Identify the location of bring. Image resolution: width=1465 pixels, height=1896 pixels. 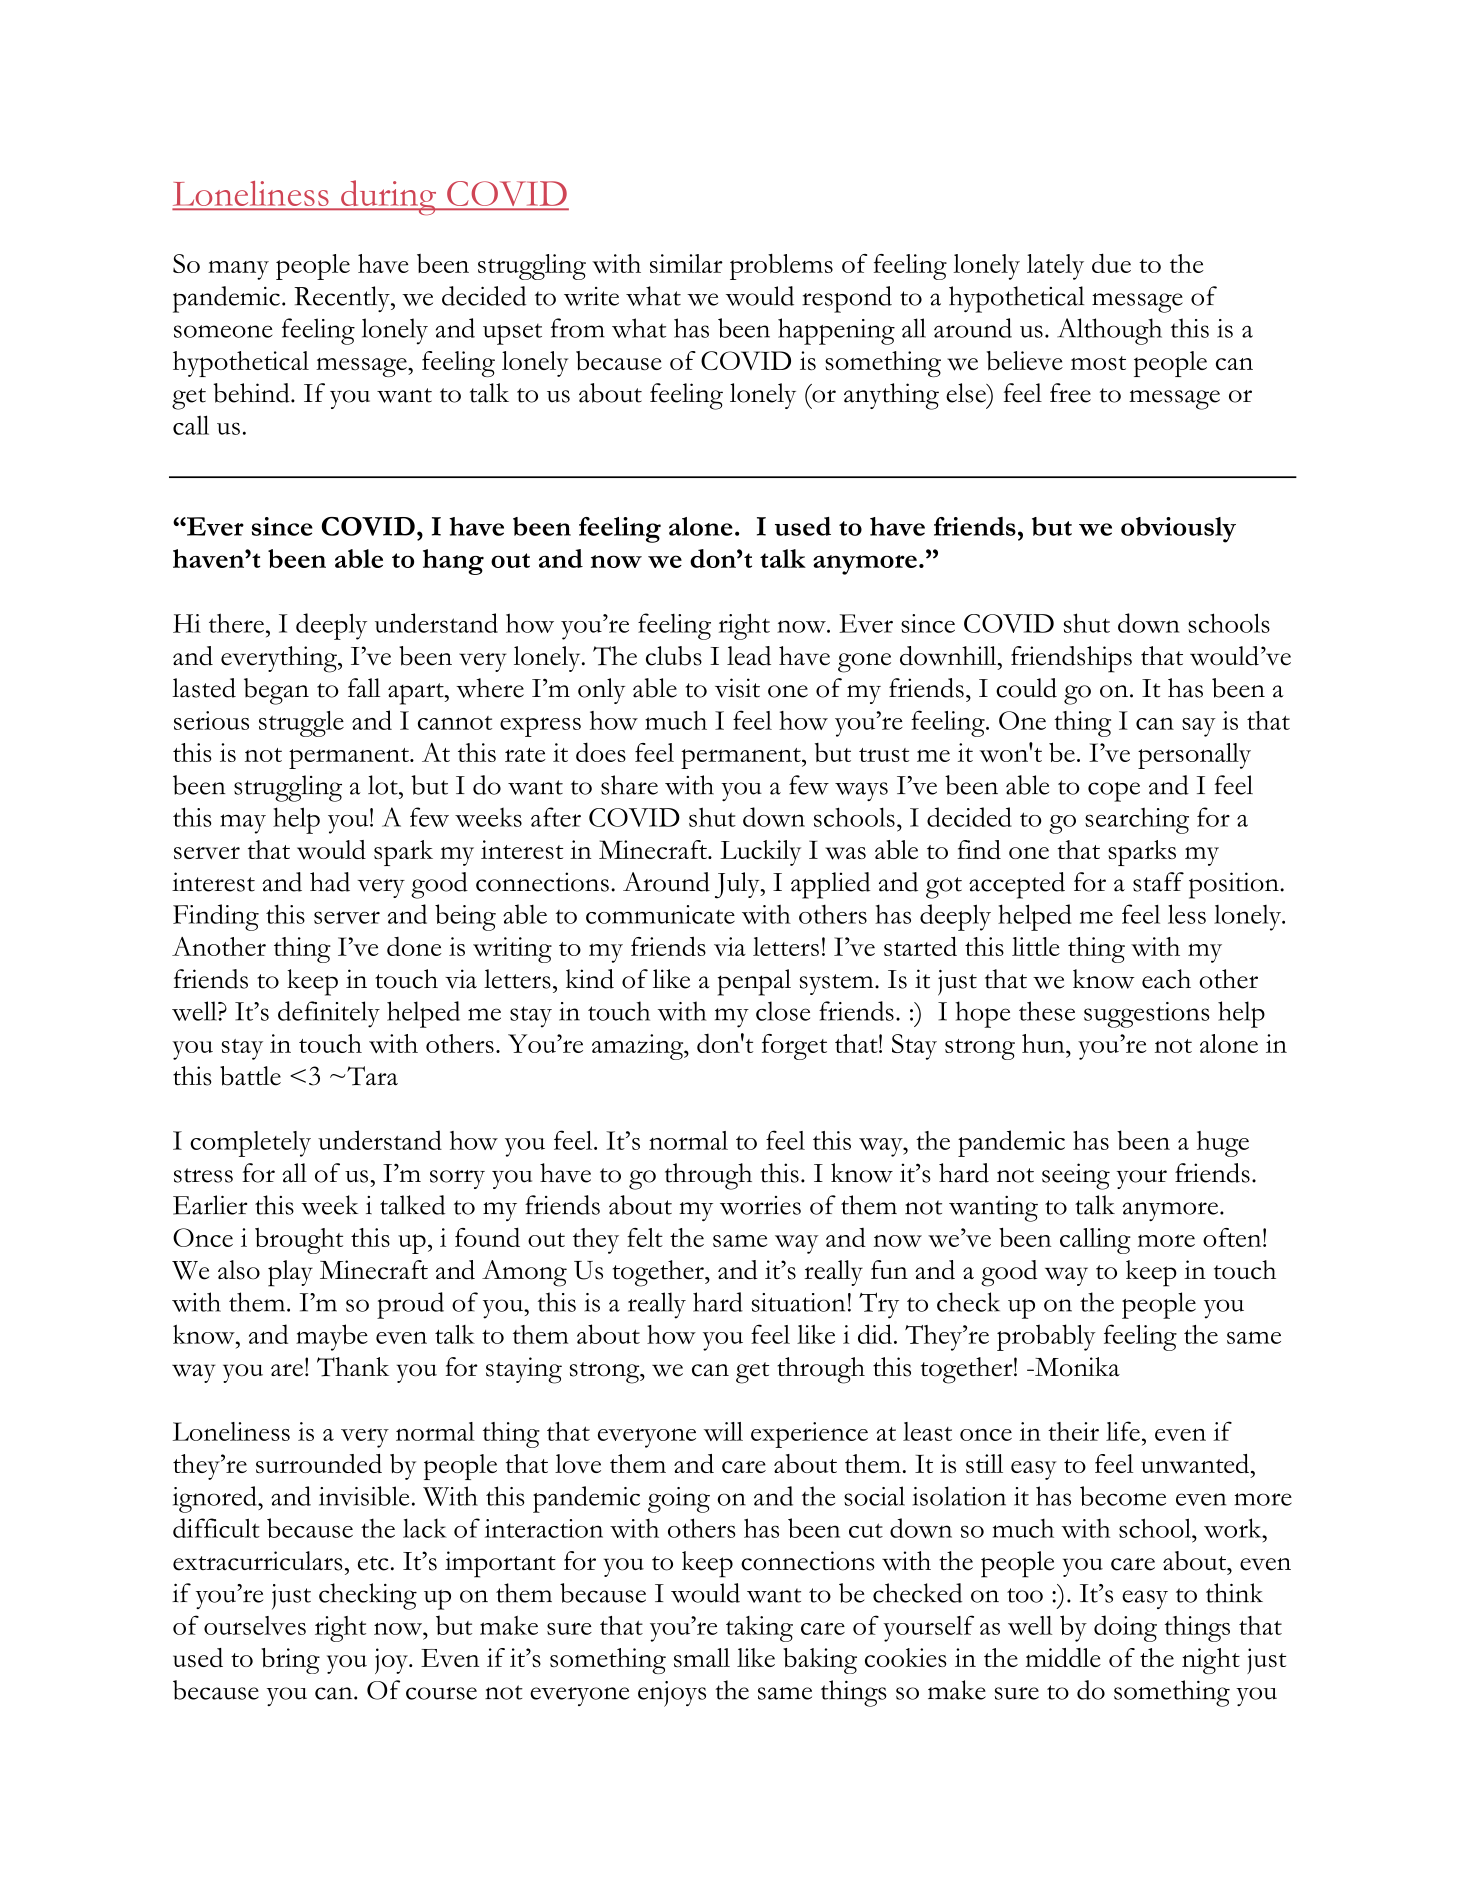
(290, 1661).
